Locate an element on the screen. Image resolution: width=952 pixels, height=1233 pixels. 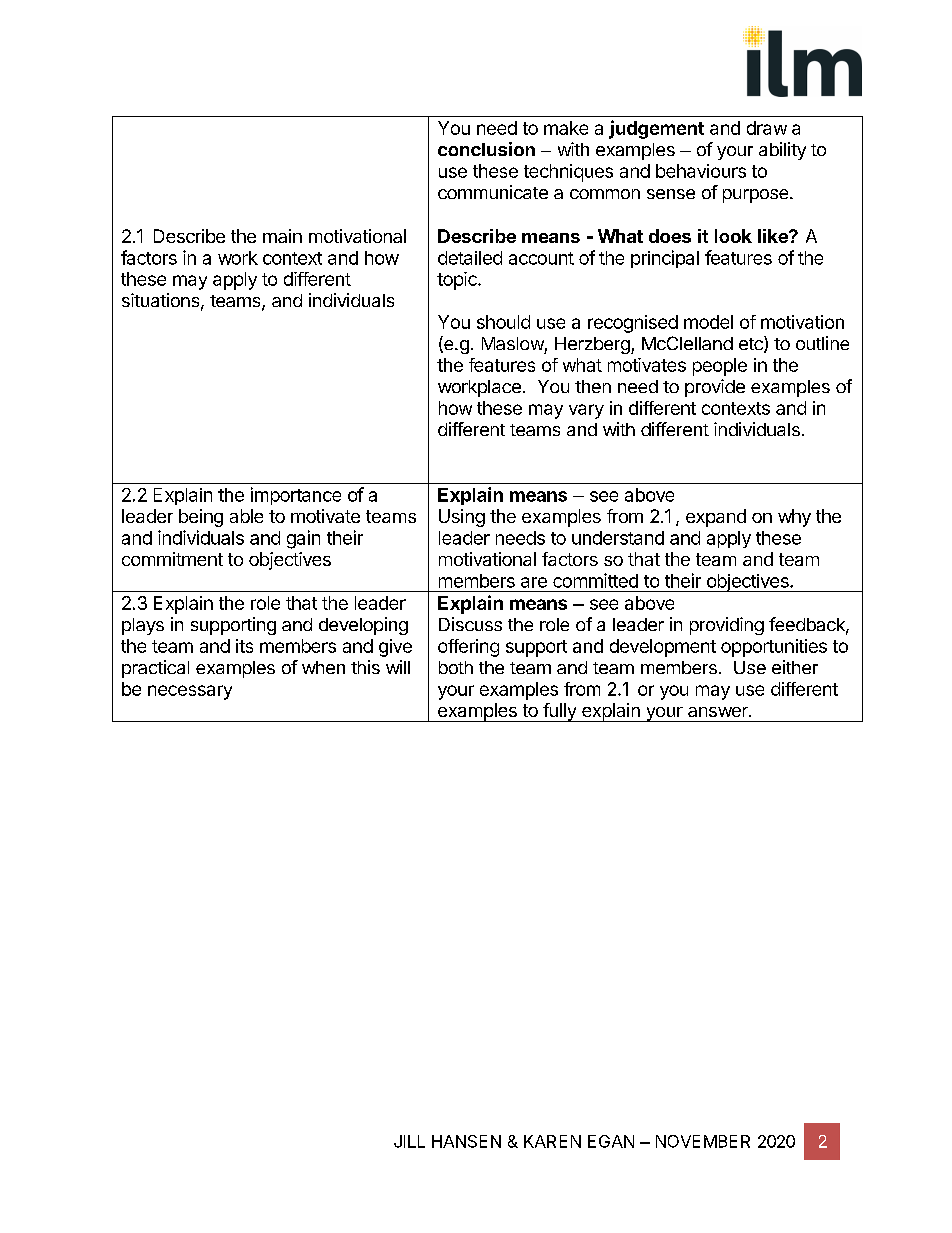
conclusion is located at coordinates (486, 149).
